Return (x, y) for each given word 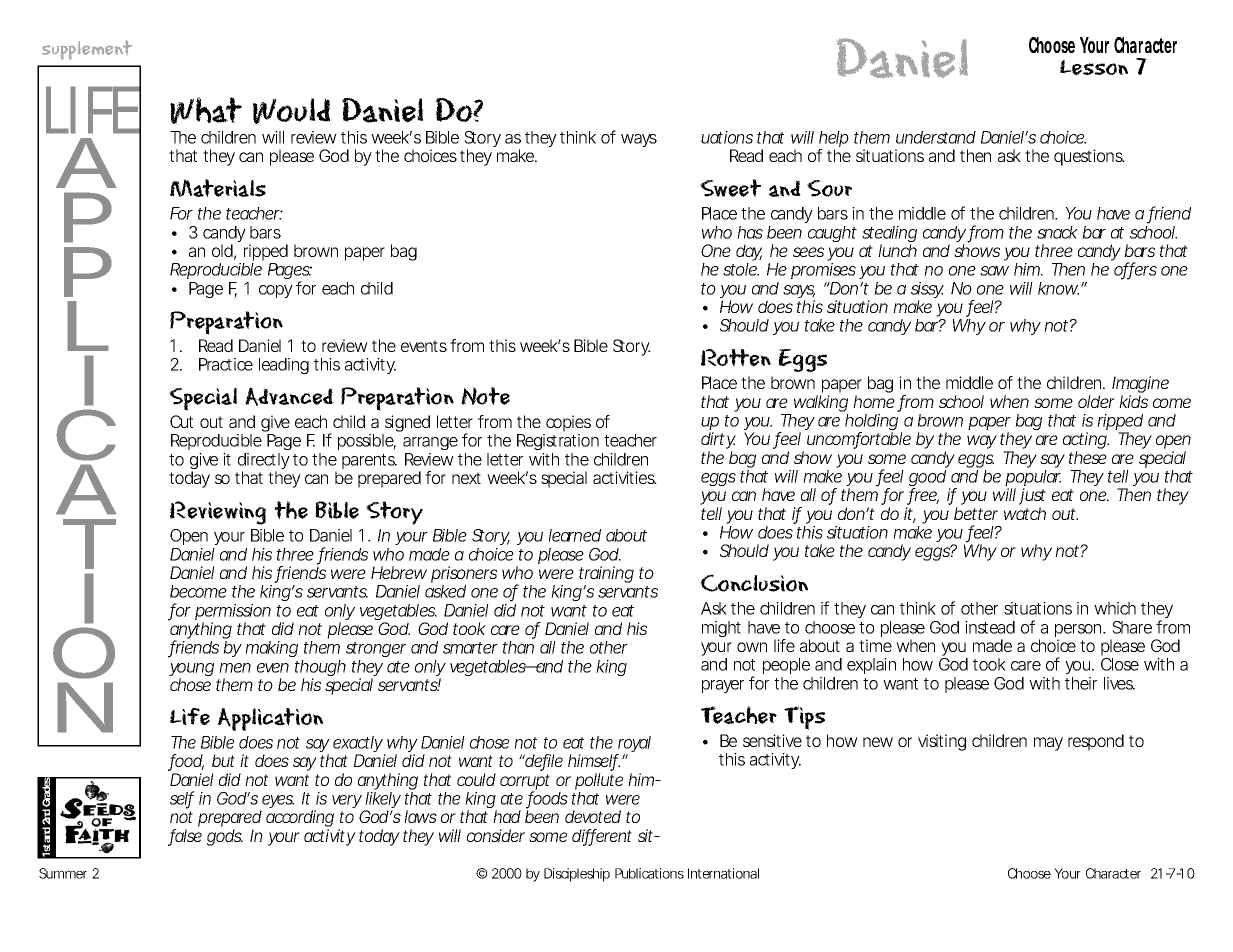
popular (1033, 479)
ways (639, 140)
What (206, 111)
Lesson (1094, 68)
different (602, 837)
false (185, 837)
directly (264, 462)
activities (624, 477)
